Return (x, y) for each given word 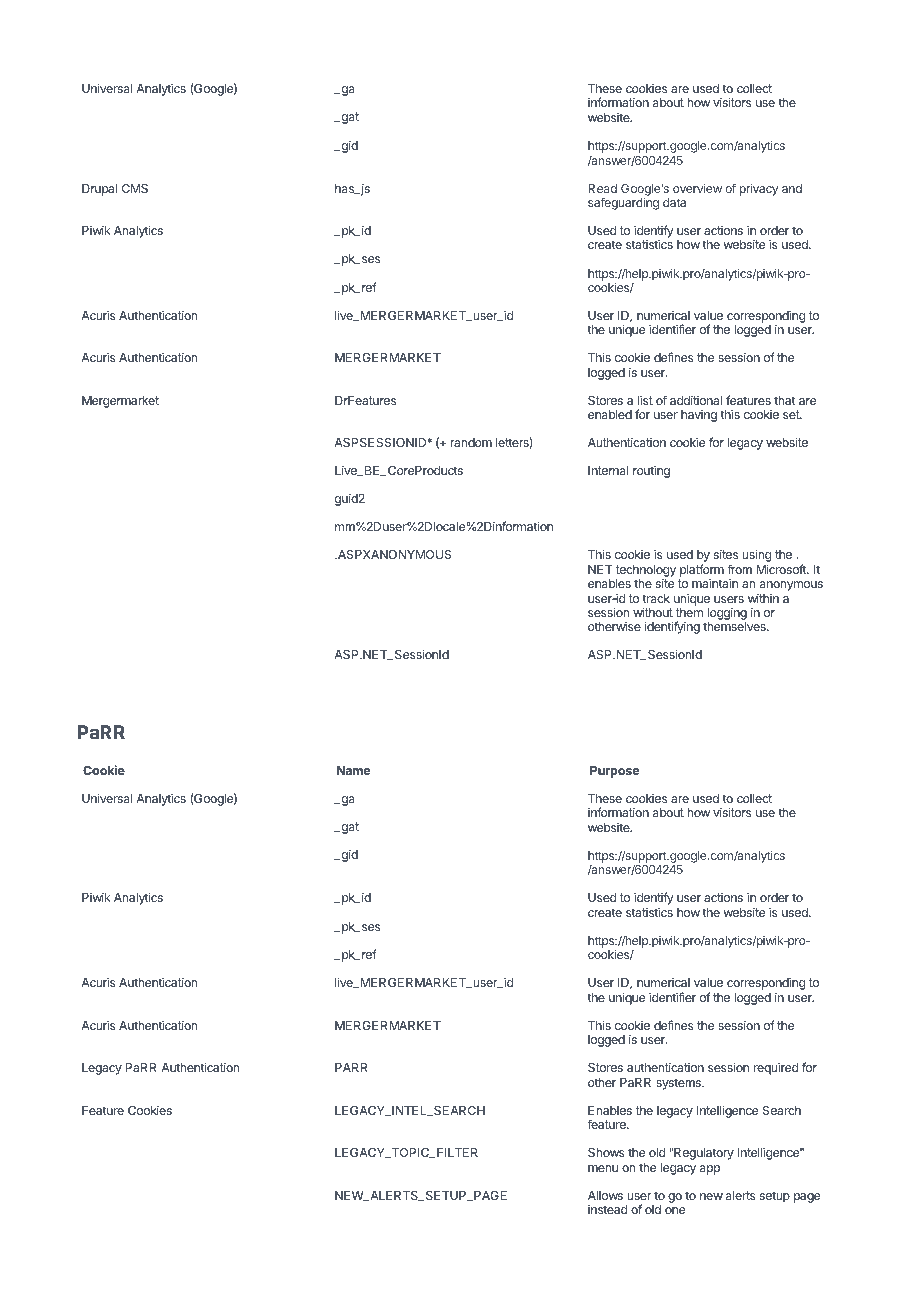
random (471, 442)
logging (727, 615)
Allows (605, 1195)
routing (651, 471)
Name (353, 770)
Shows (606, 1152)
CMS (135, 188)
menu (603, 1168)
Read (602, 188)
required (776, 1068)
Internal (608, 470)
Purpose (614, 772)
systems (679, 1084)
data (674, 202)
